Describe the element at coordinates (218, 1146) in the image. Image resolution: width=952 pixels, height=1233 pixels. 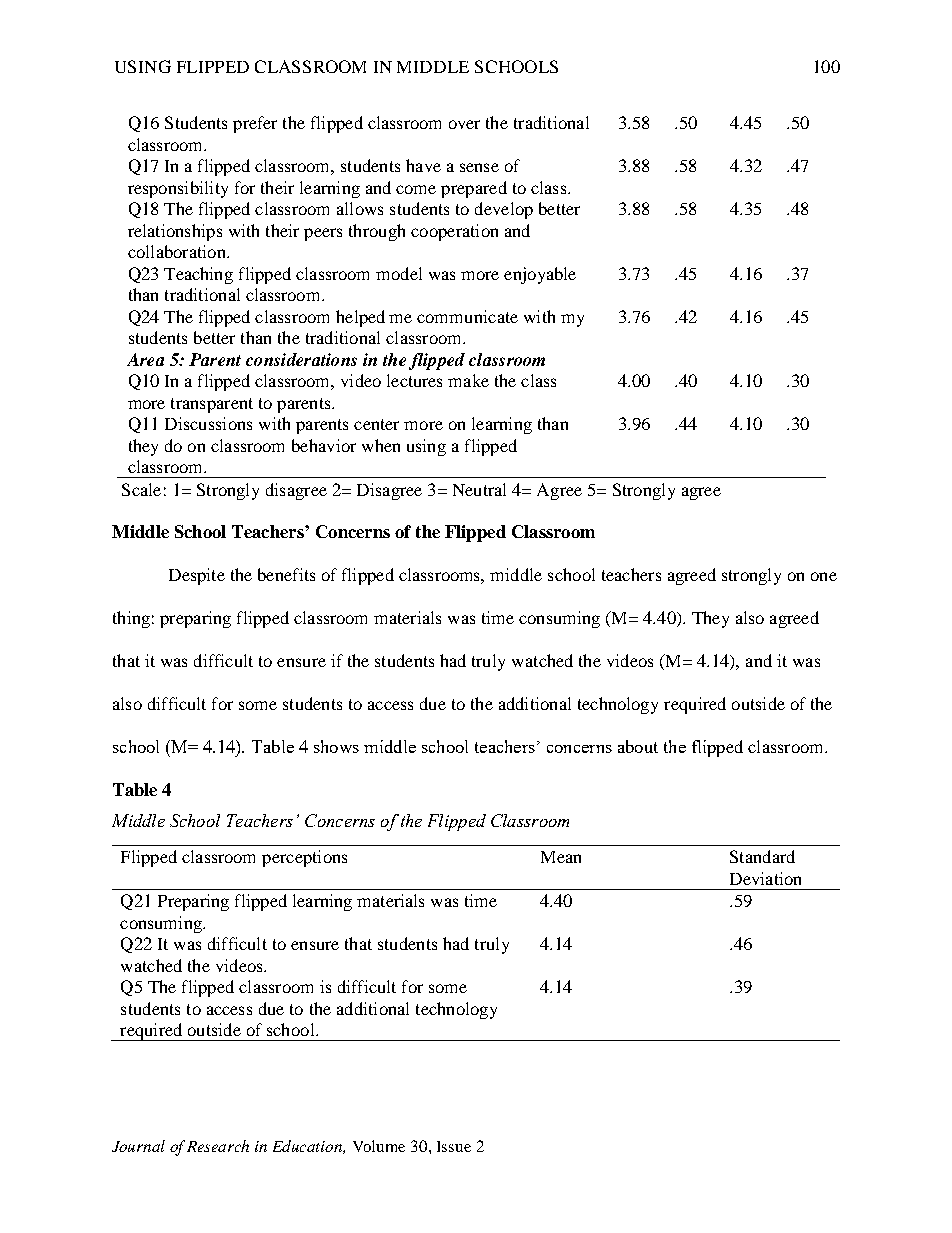
I see `Research` at that location.
